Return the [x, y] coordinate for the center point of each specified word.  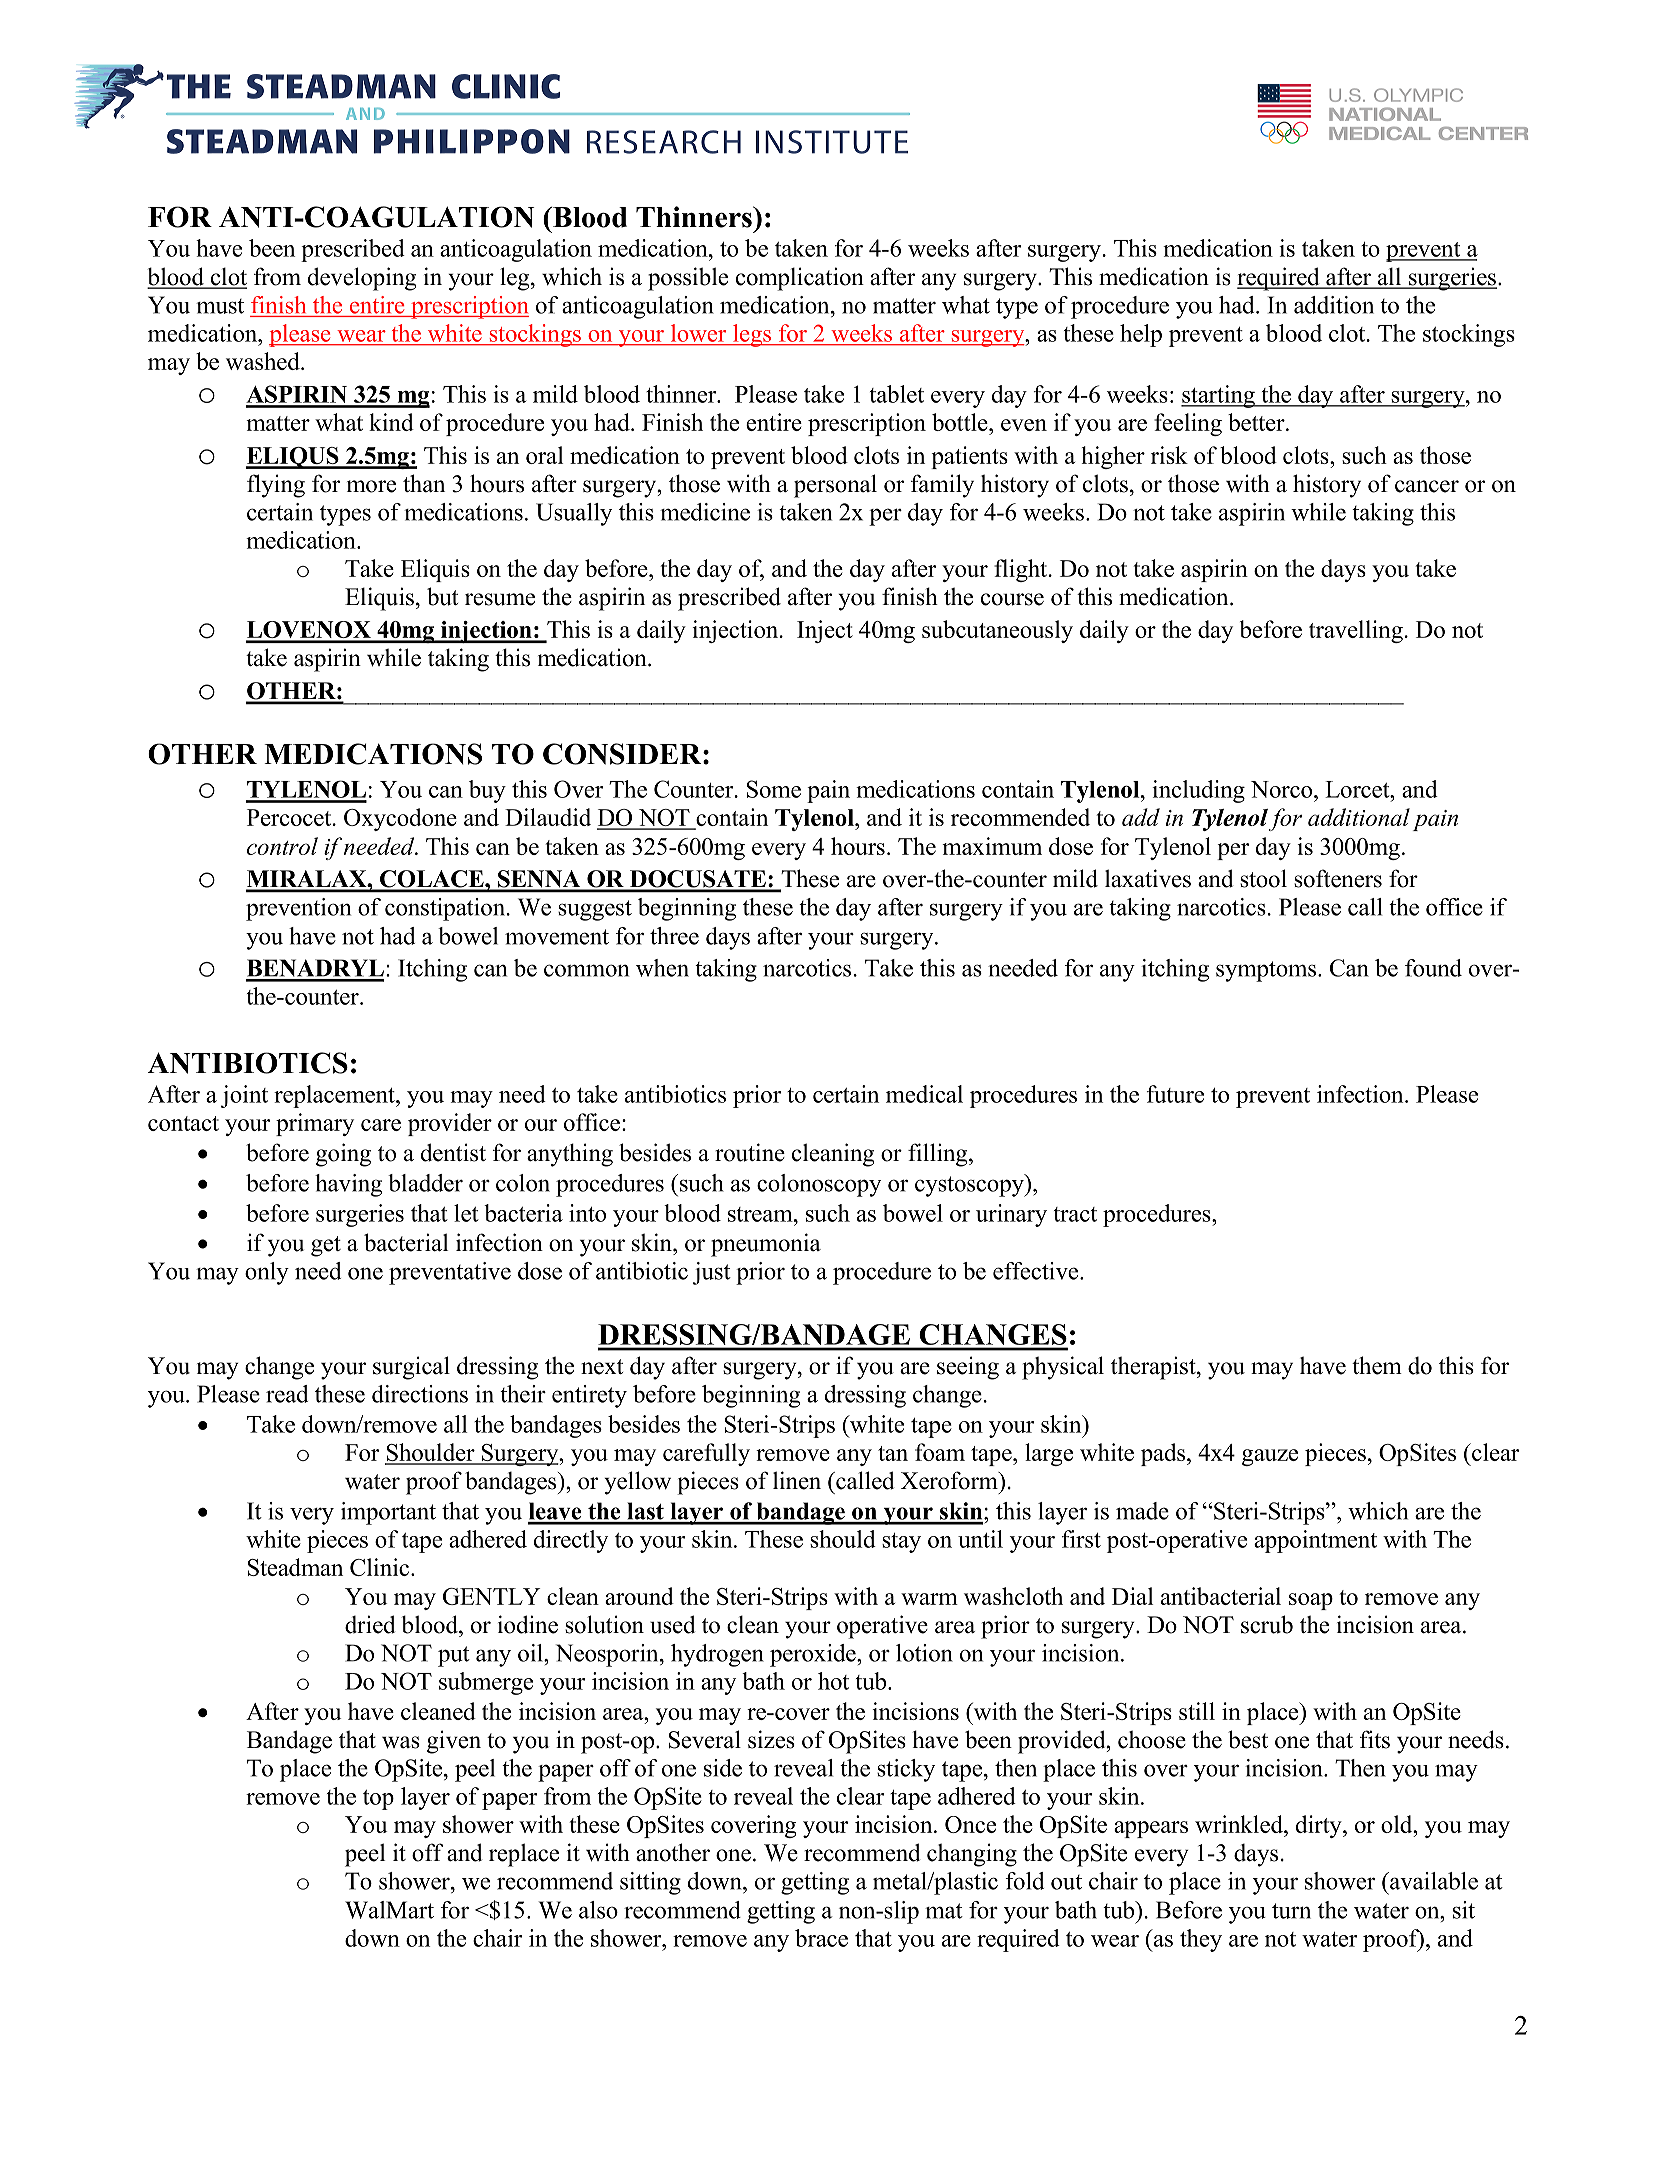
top [378, 1800]
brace [821, 1938]
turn [1291, 1911]
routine [750, 1152]
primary [315, 1124]
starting [1219, 396]
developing [362, 279]
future [1175, 1094]
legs [752, 335]
